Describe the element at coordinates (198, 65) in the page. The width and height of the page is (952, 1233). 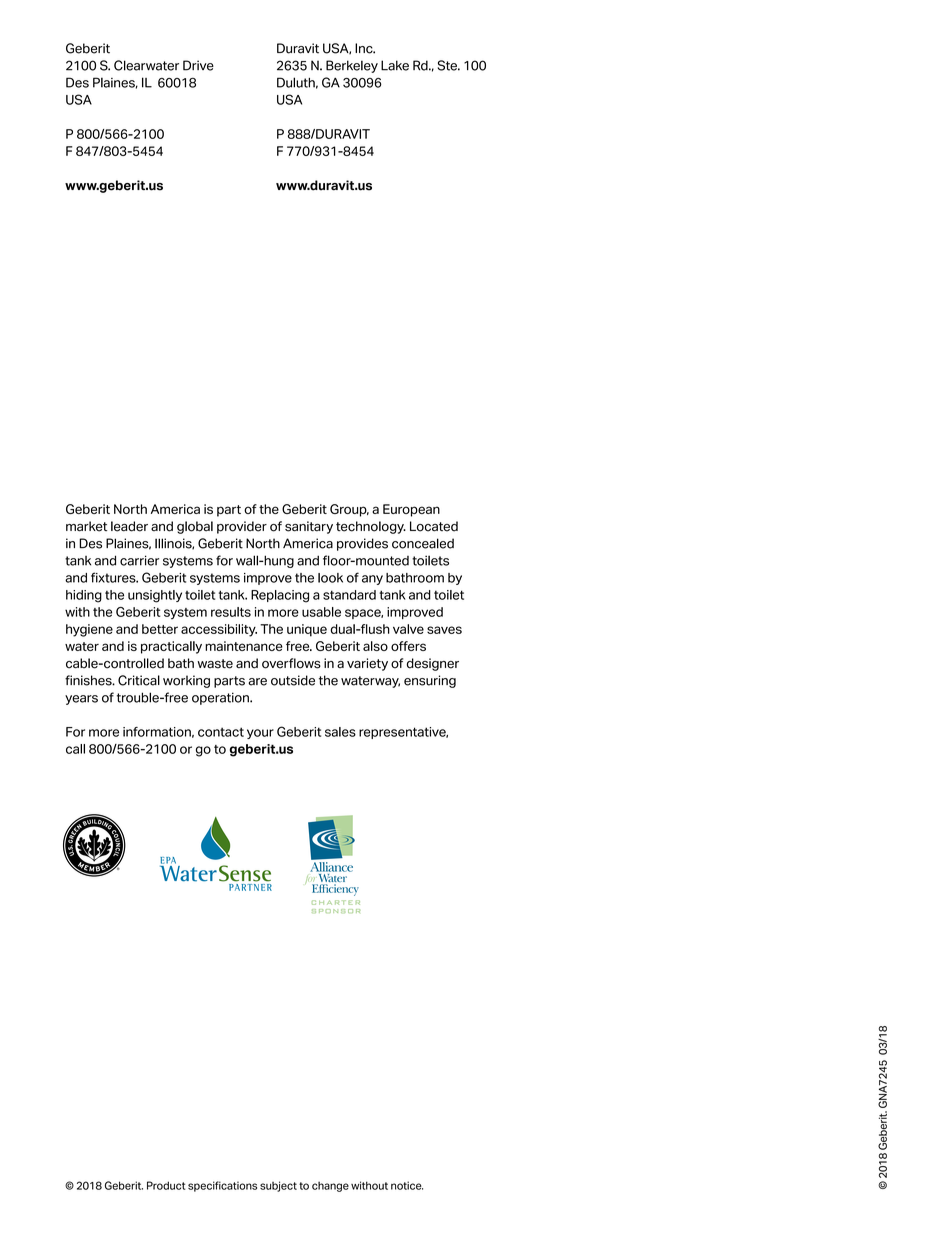
I see `Drive` at that location.
